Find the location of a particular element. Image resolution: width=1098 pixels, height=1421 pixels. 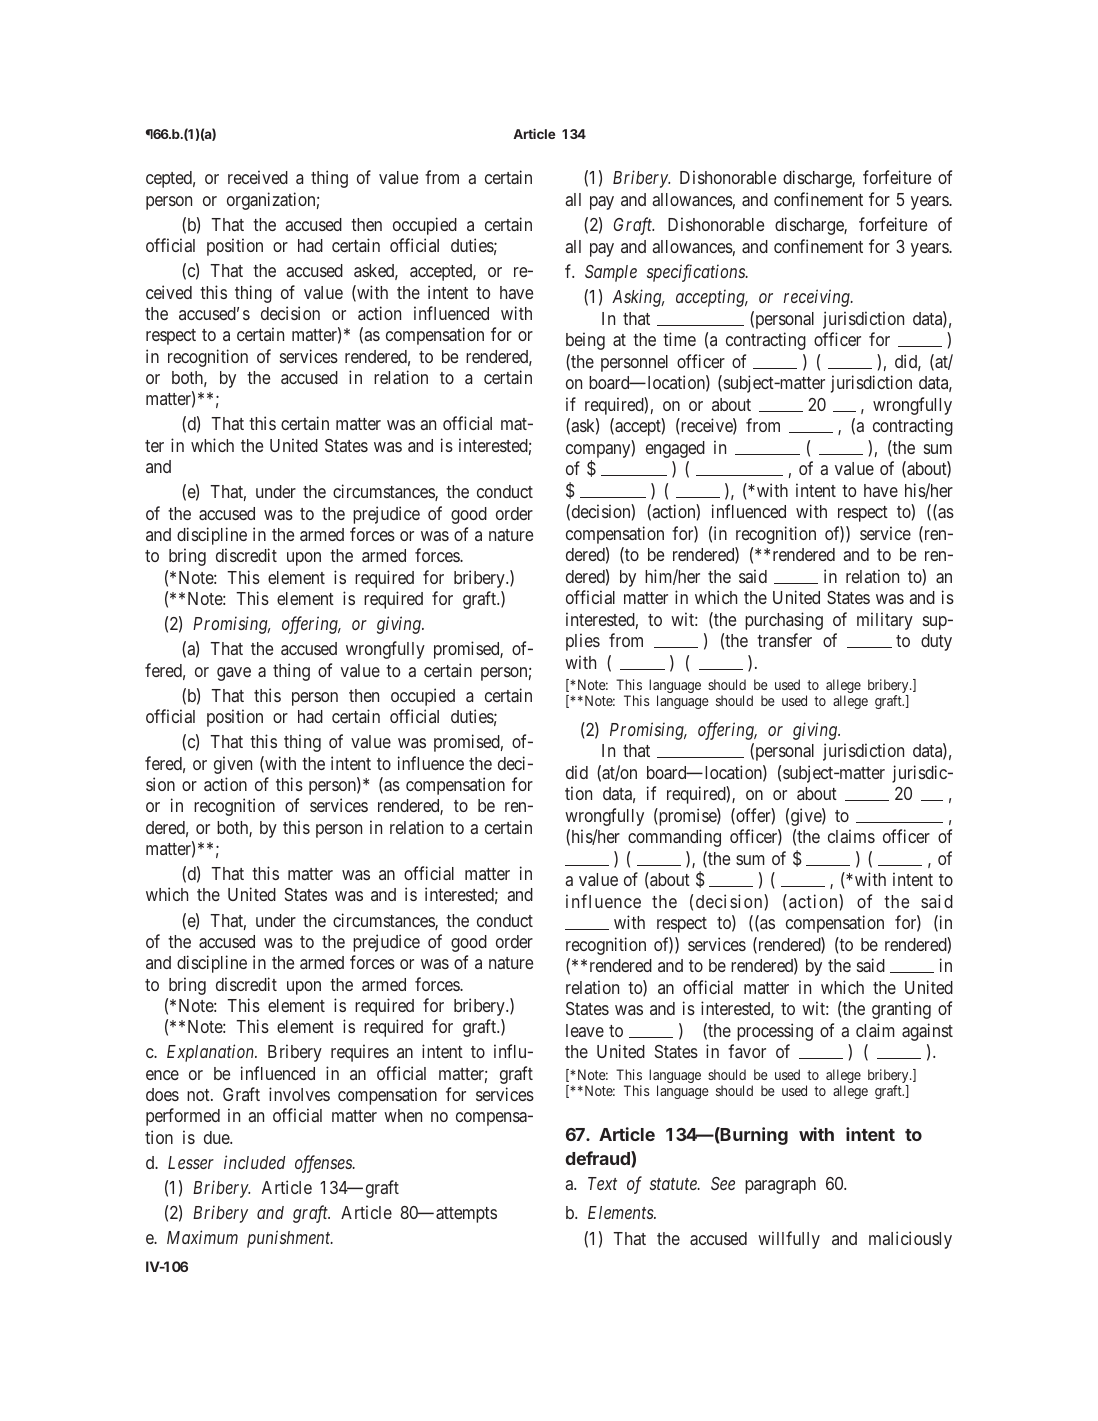

Text is located at coordinates (602, 1183).
